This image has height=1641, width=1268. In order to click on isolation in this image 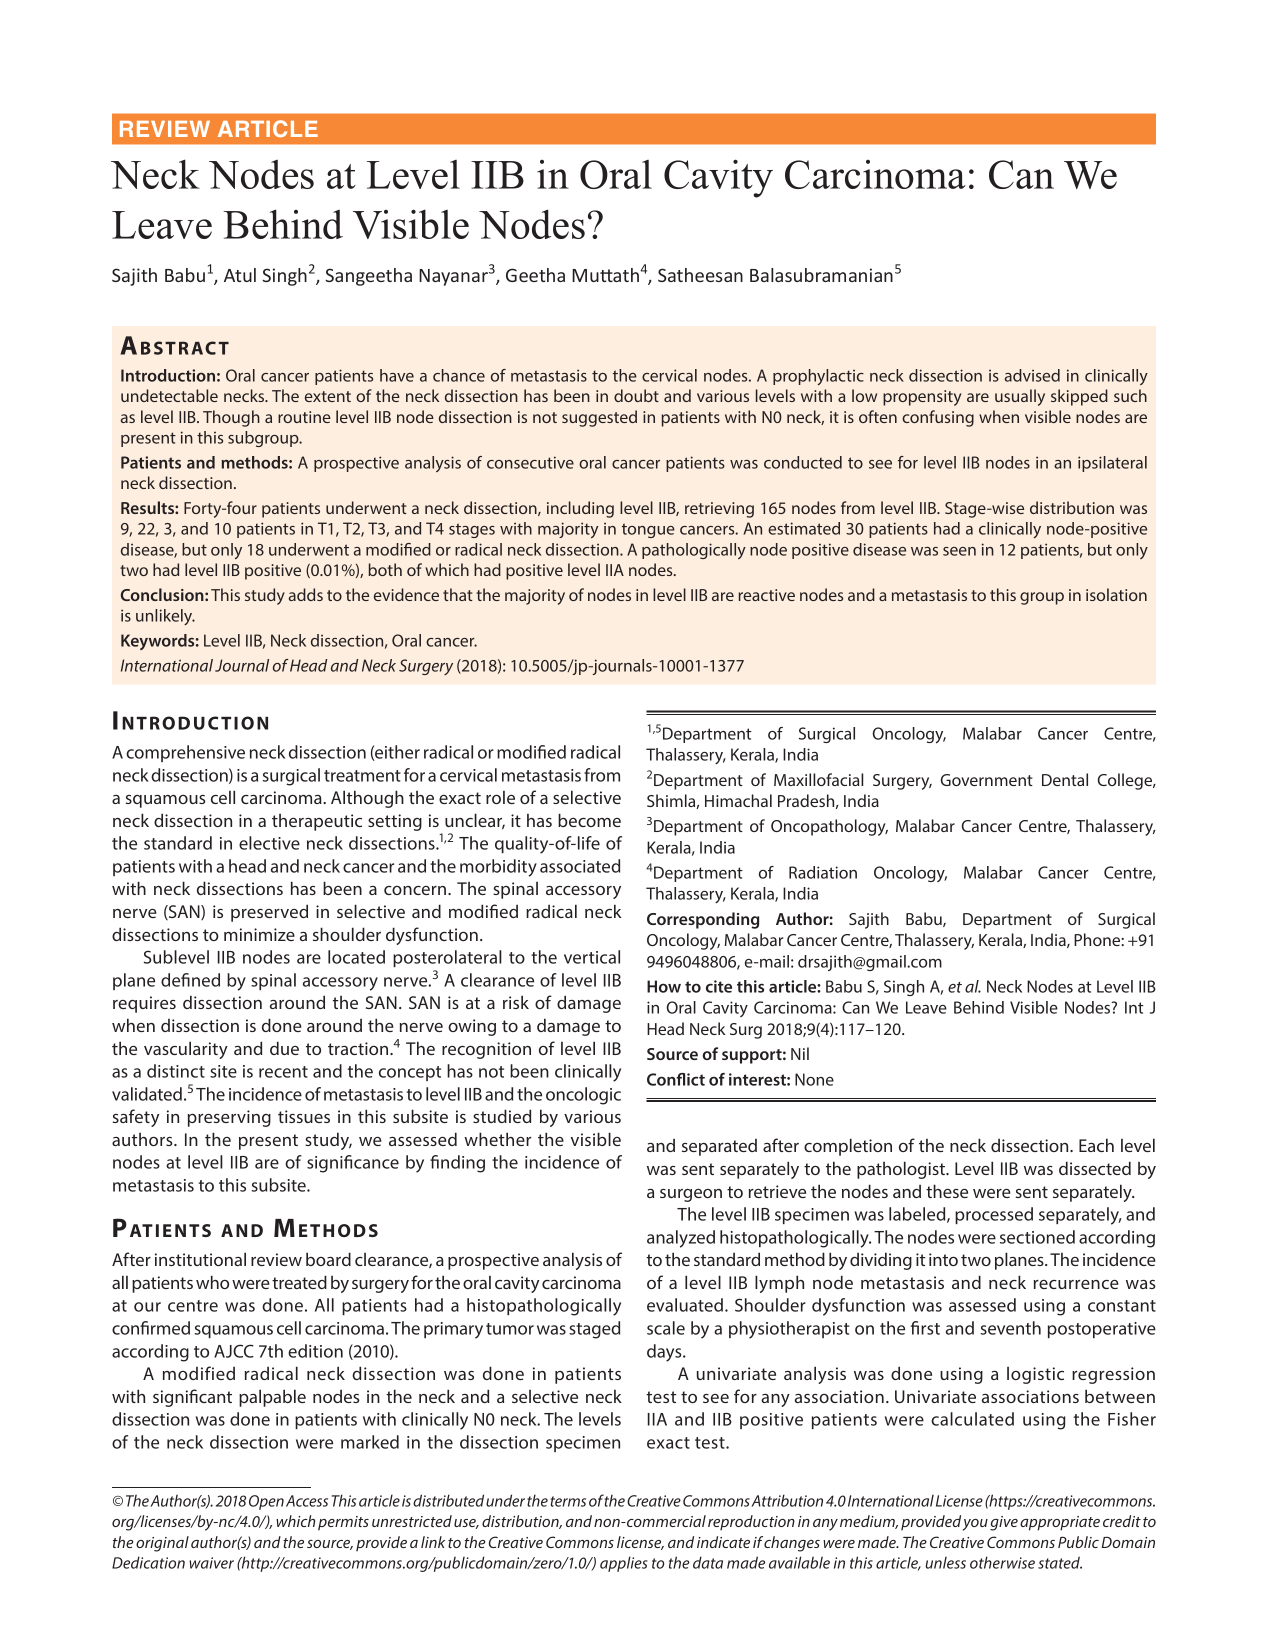, I will do `click(1116, 594)`.
